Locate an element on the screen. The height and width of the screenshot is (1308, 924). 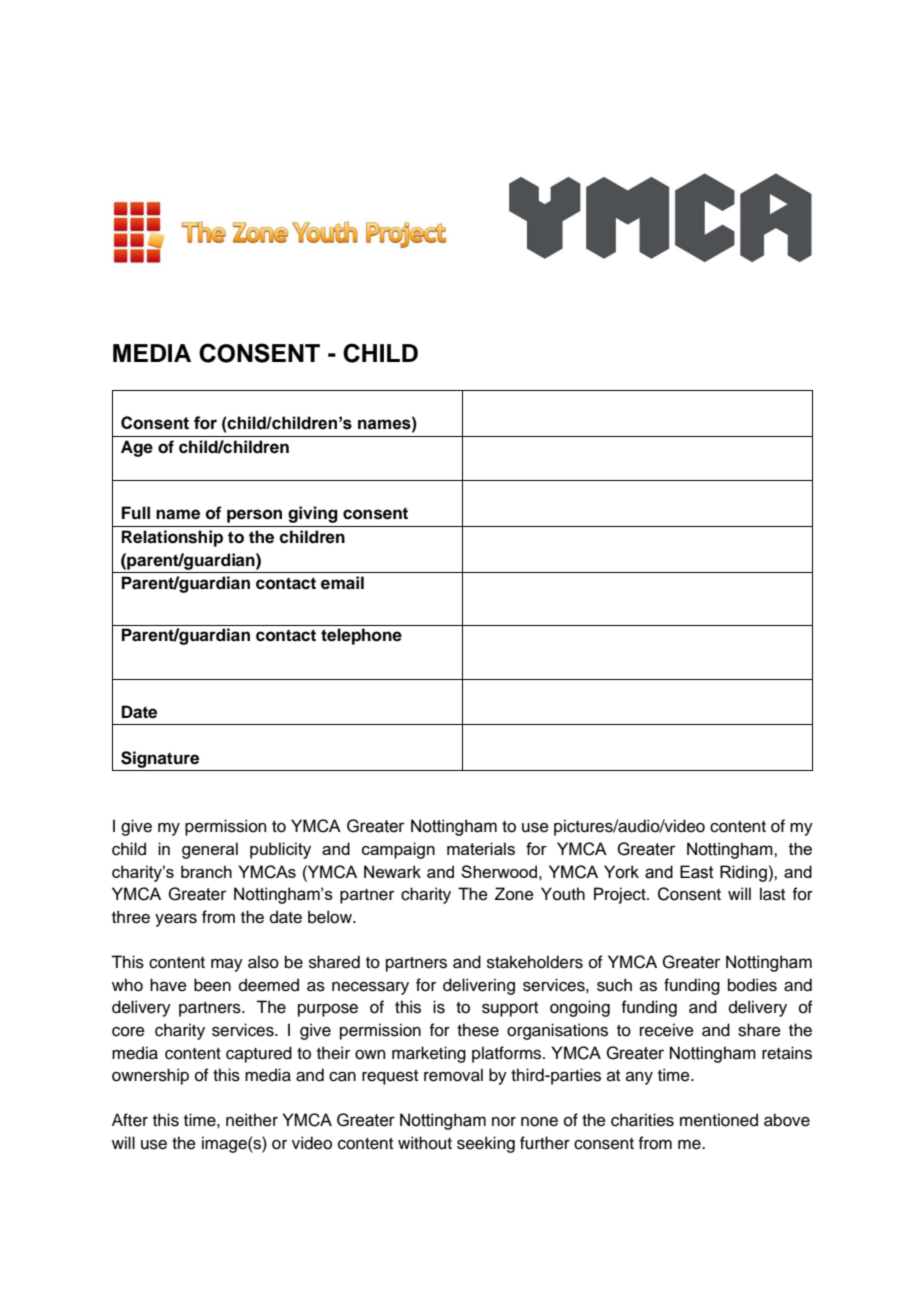
materials is located at coordinates (481, 848).
